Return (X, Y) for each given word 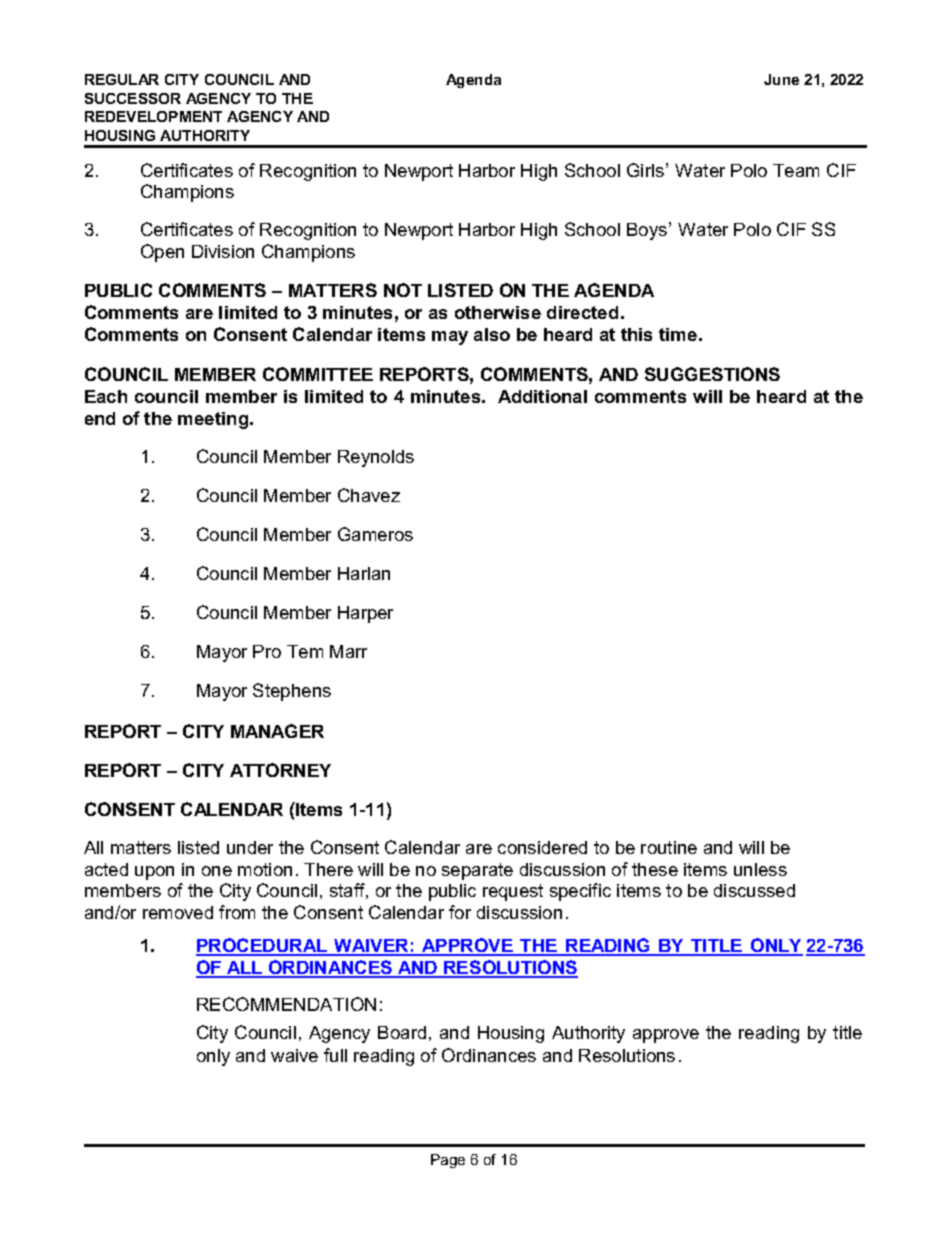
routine (669, 847)
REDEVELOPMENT (153, 116)
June (781, 79)
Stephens (292, 692)
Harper (365, 614)
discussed (754, 890)
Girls (645, 170)
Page (448, 1161)
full (335, 1055)
